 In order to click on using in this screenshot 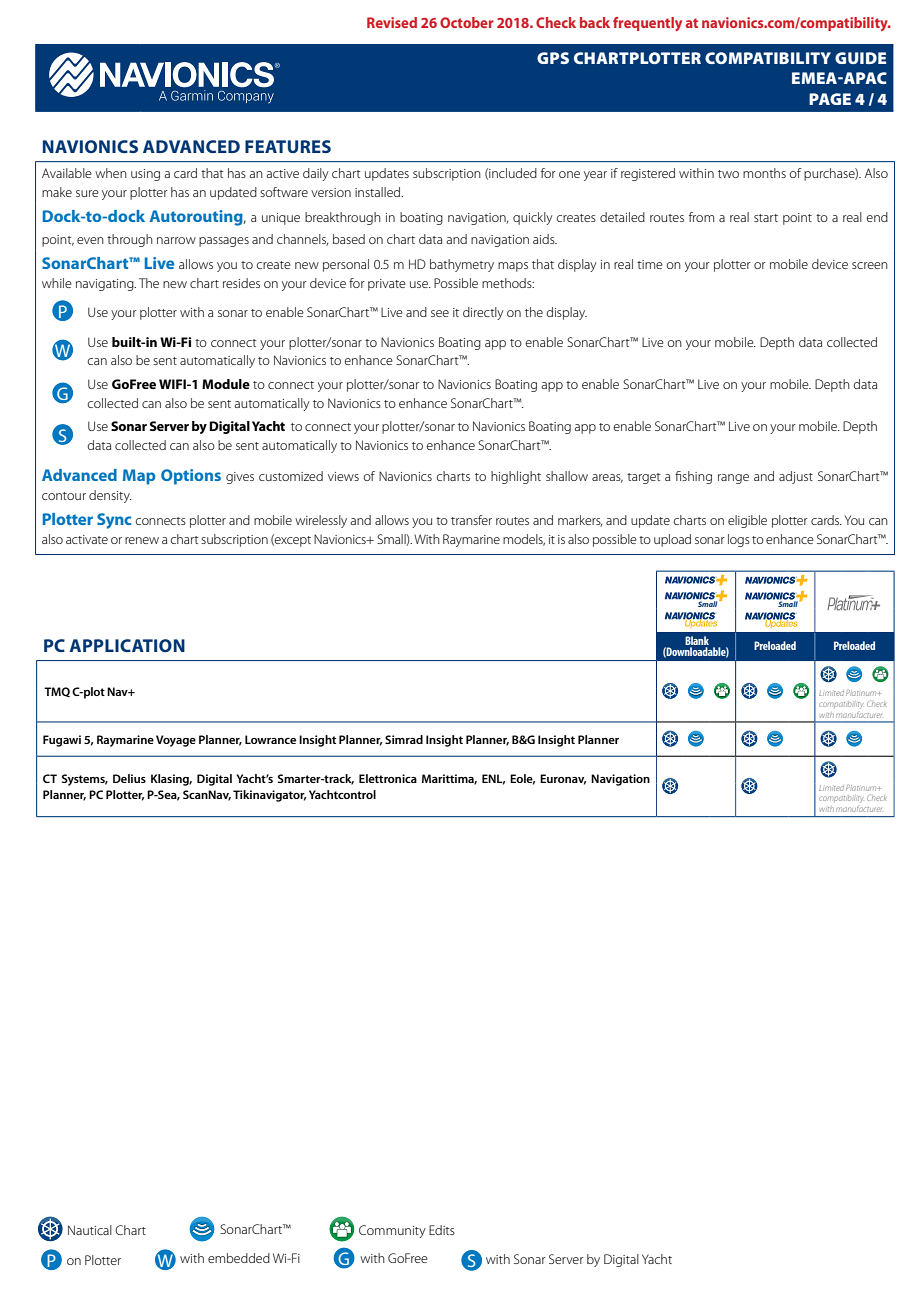, I will do `click(145, 175)`.
